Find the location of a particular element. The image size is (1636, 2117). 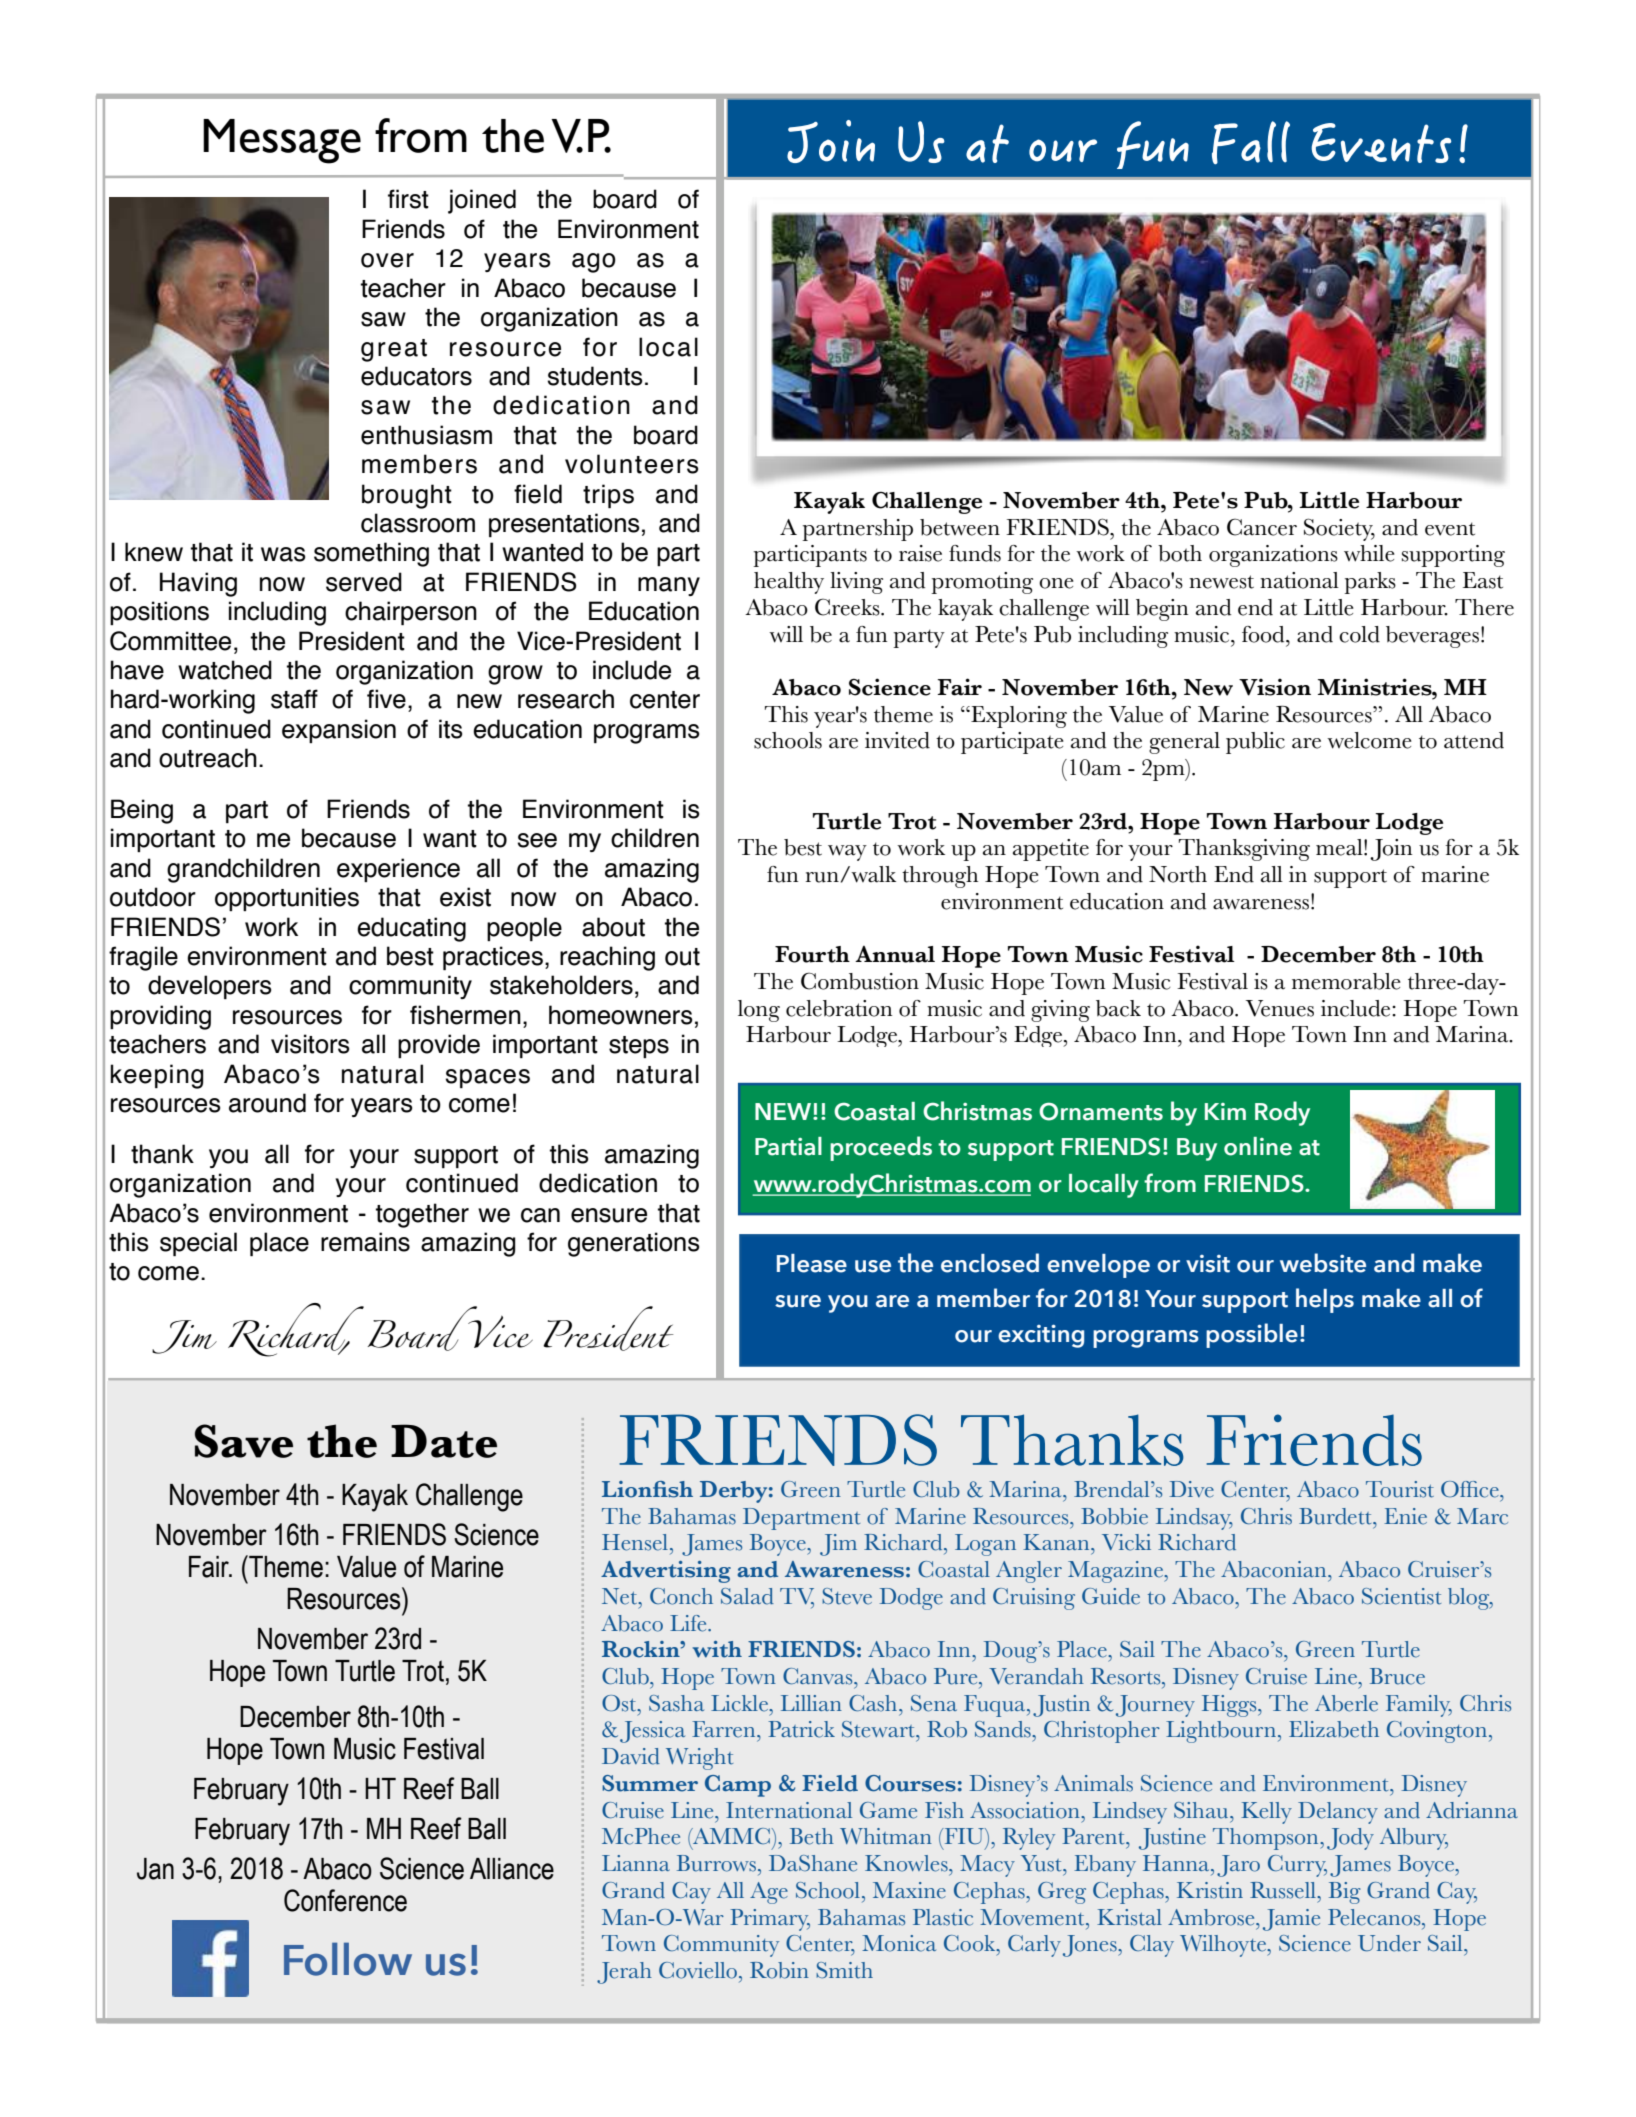

Venues is located at coordinates (1280, 1008).
